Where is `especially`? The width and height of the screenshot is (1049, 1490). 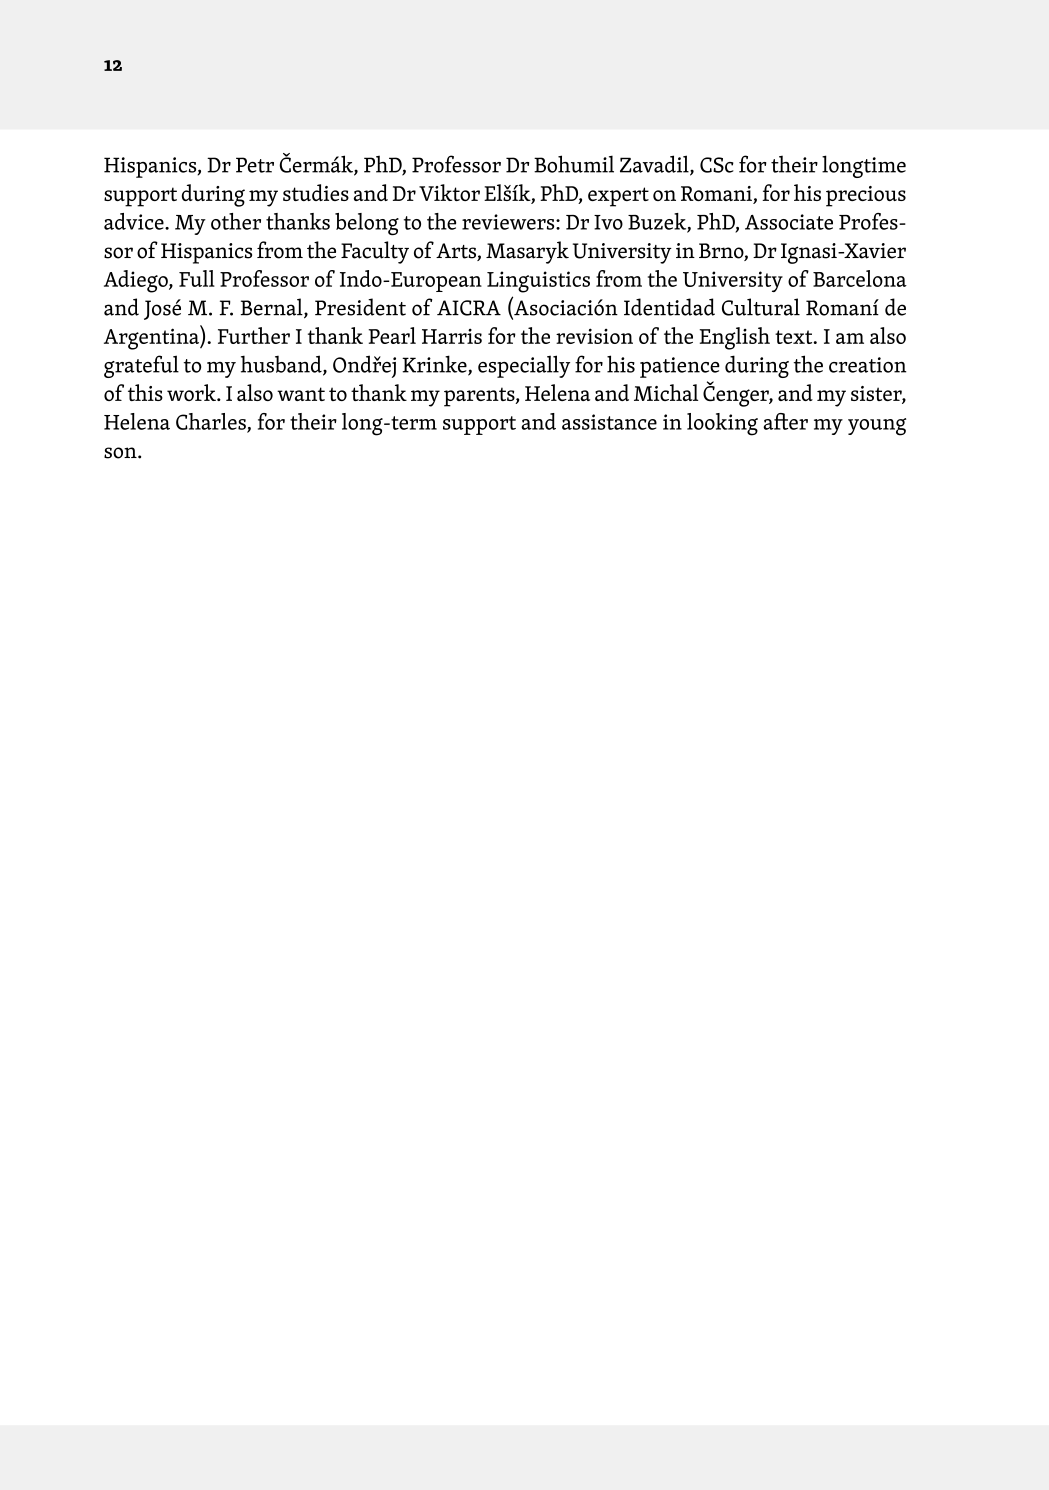 especially is located at coordinates (524, 366).
